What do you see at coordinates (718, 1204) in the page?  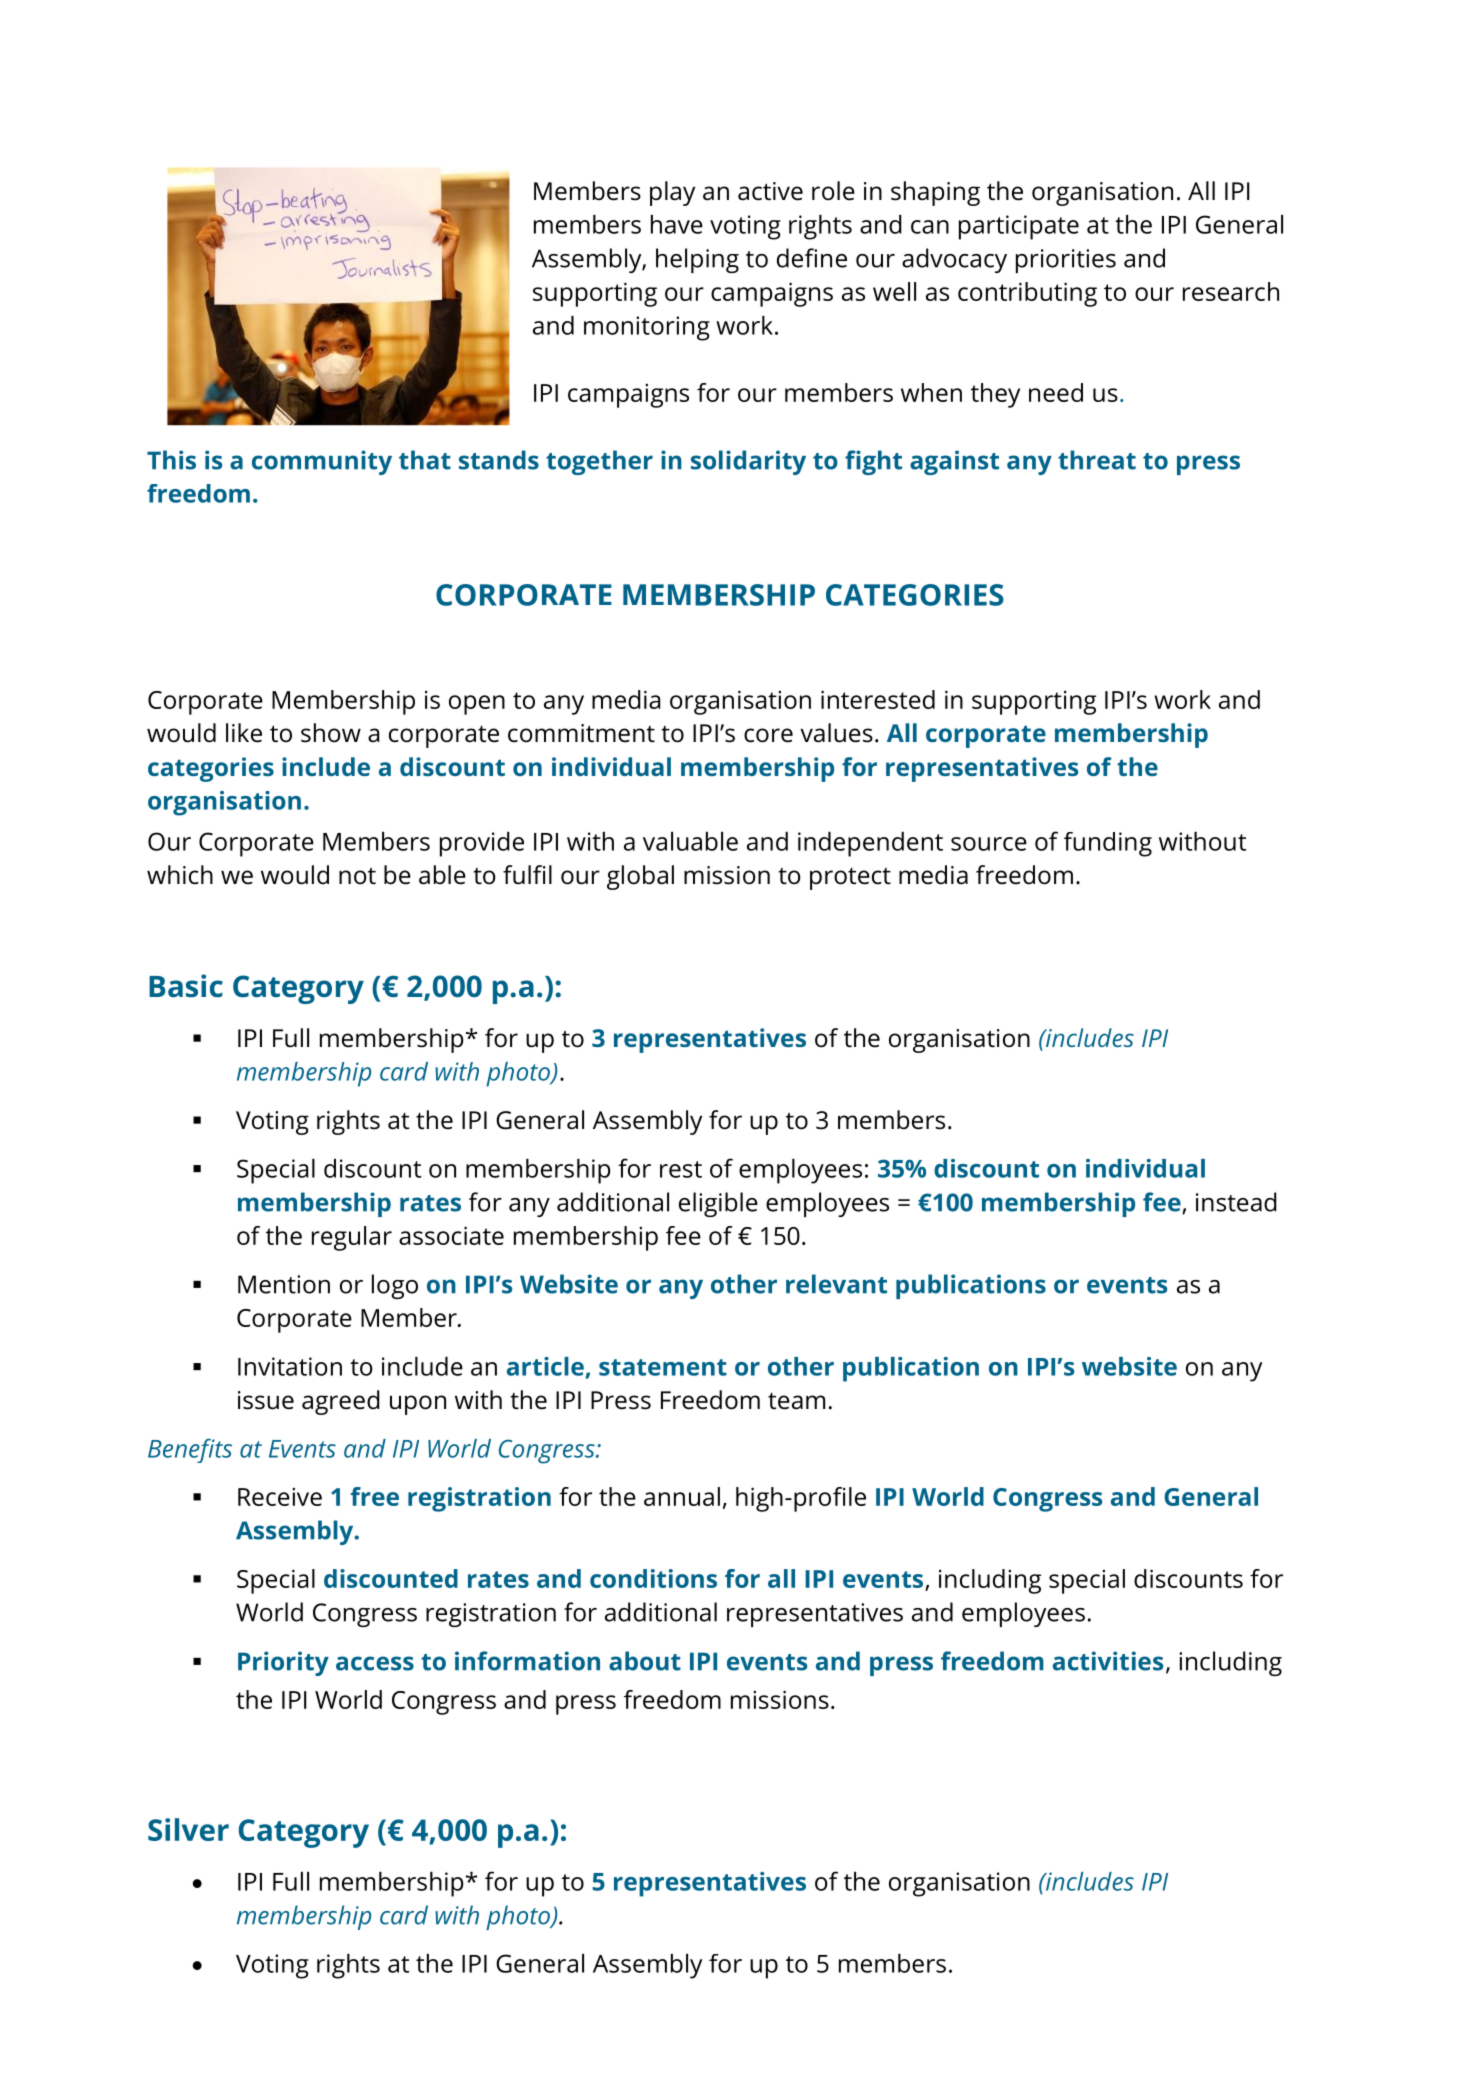 I see `eligible` at bounding box center [718, 1204].
